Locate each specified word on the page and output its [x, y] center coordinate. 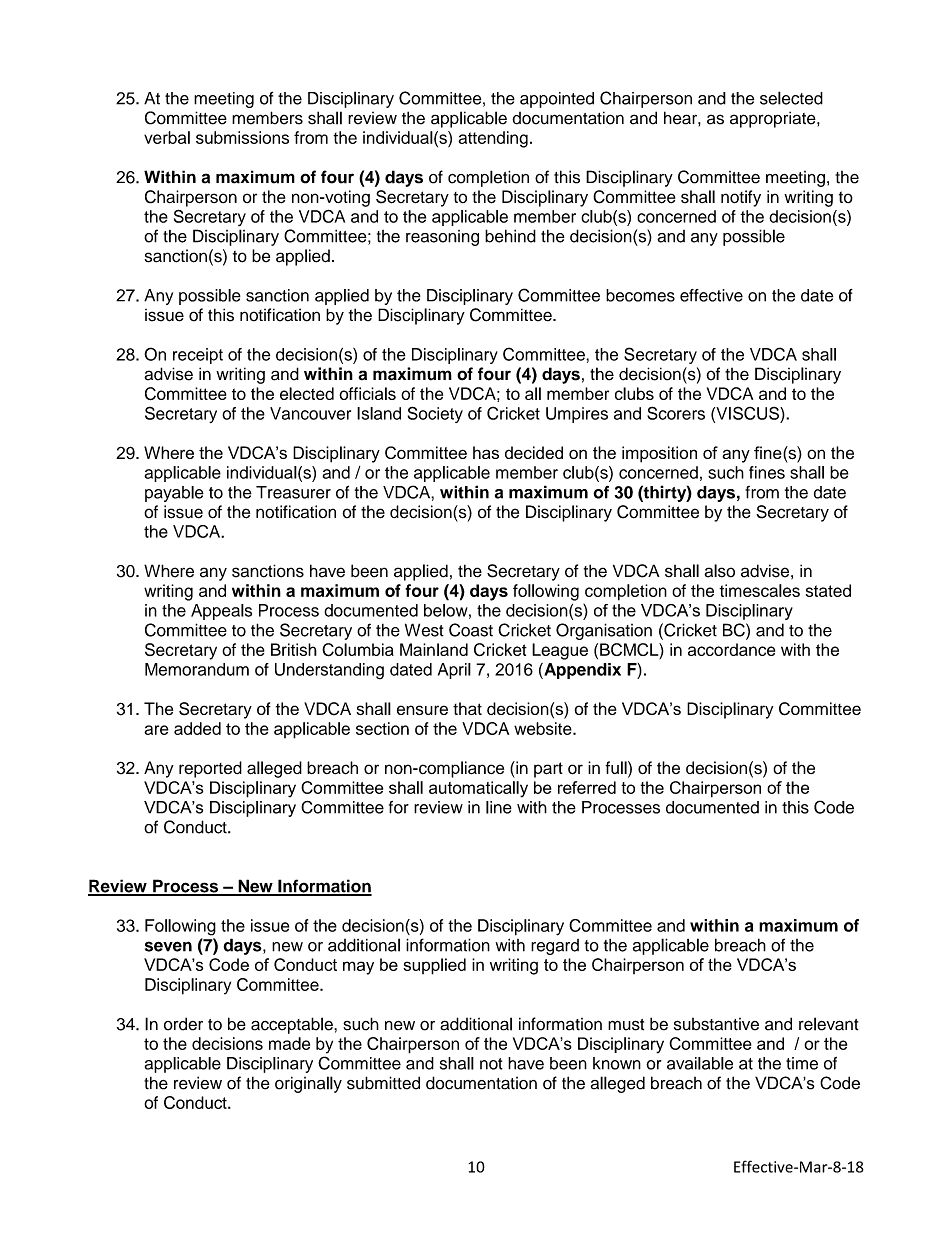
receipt [198, 356]
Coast [471, 630]
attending [493, 139]
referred [587, 787]
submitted [383, 1083]
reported [210, 769]
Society [435, 414]
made [289, 1043]
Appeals [221, 612]
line [499, 807]
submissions [242, 137]
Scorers [676, 413]
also [719, 571]
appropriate [774, 119]
